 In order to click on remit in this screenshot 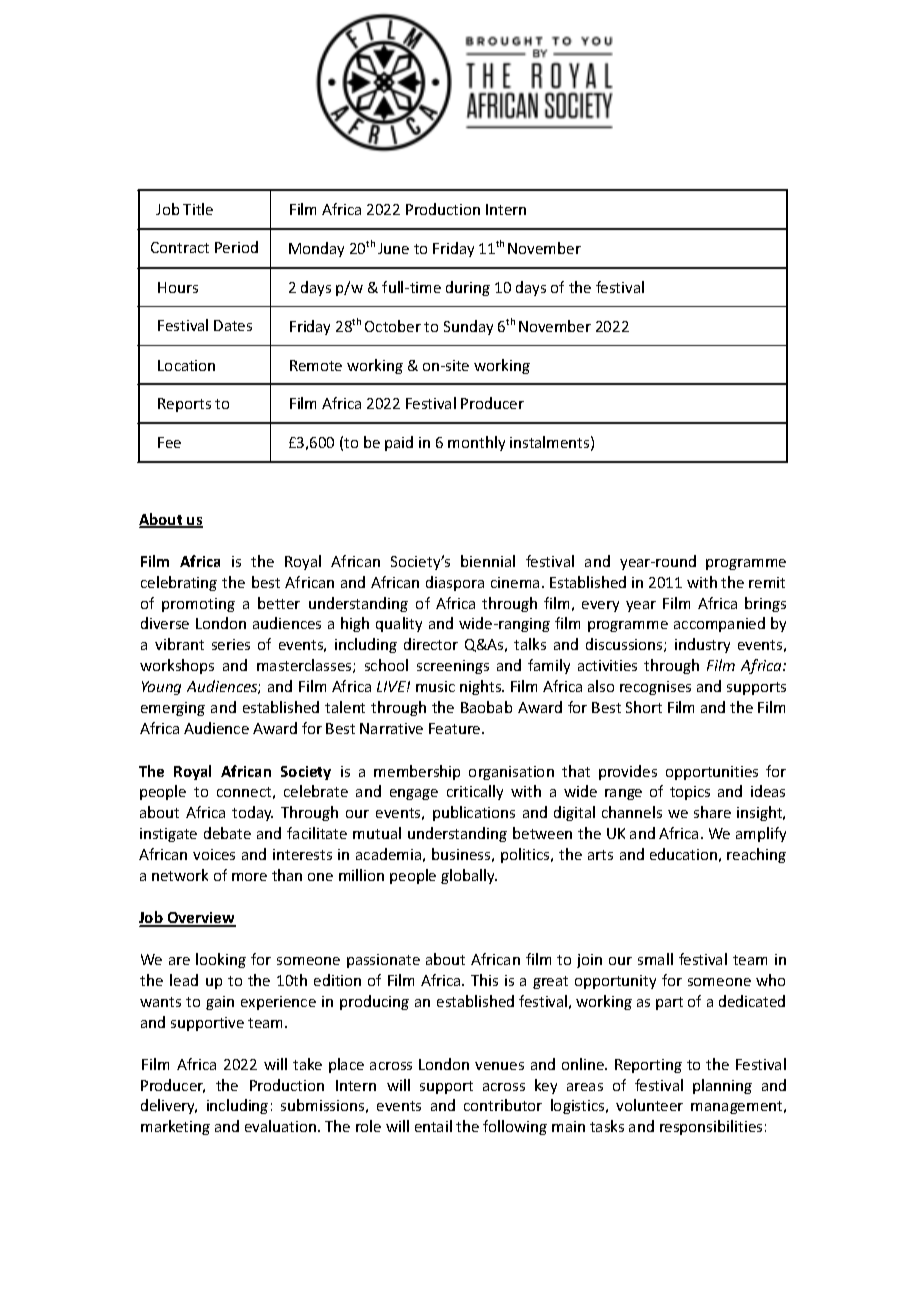, I will do `click(767, 582)`.
